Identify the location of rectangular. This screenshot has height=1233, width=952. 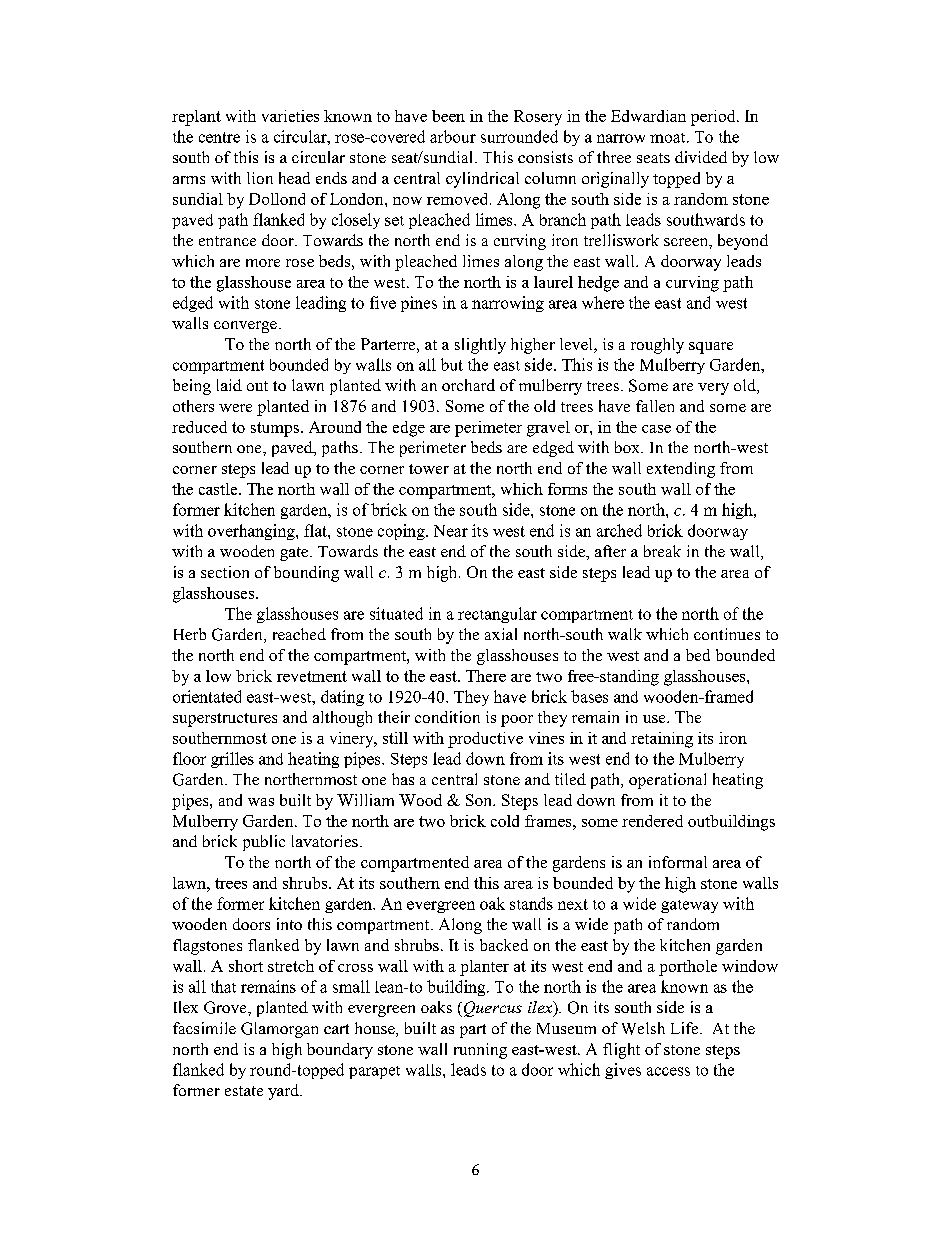
(497, 615).
